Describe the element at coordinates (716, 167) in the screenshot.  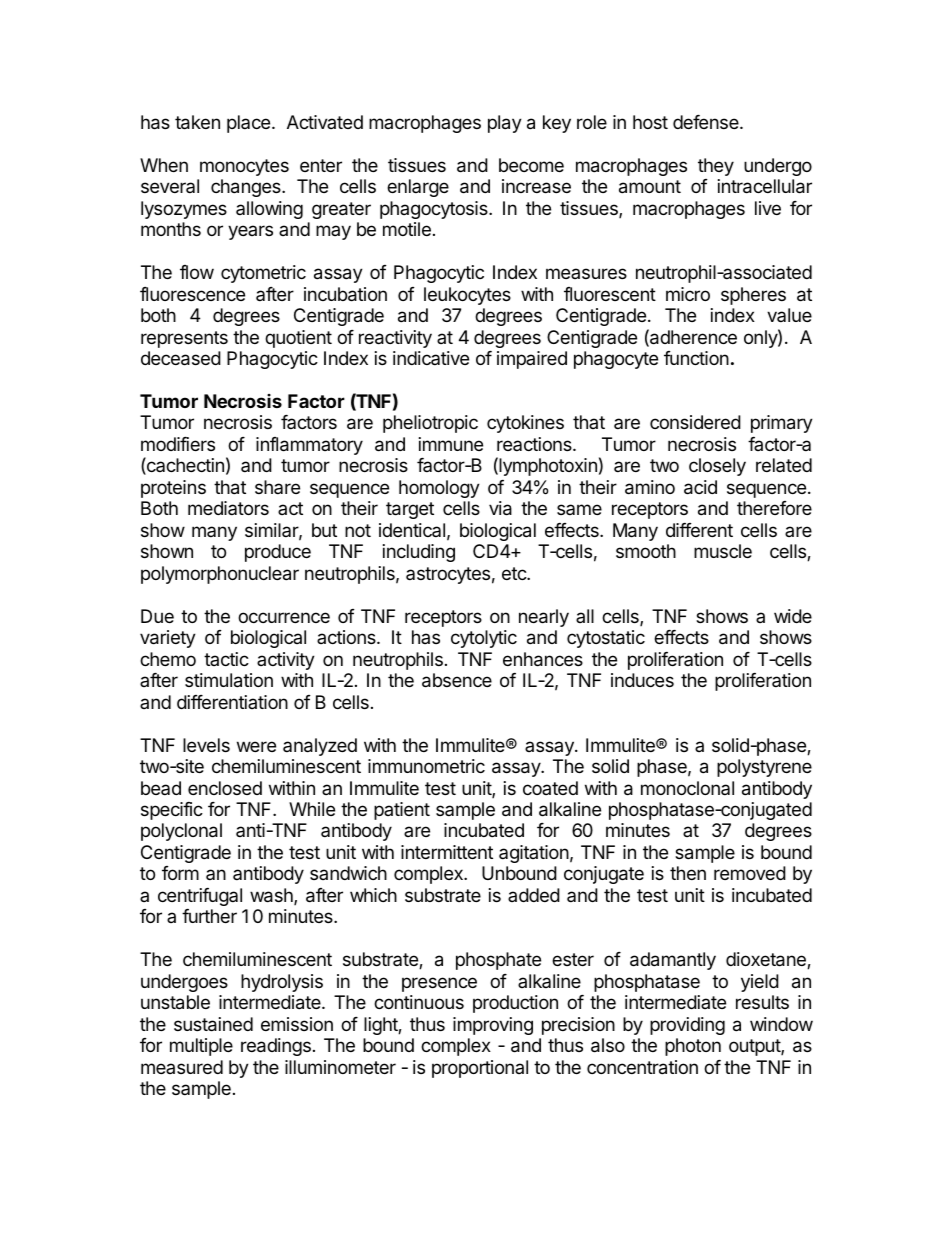
I see `they` at that location.
